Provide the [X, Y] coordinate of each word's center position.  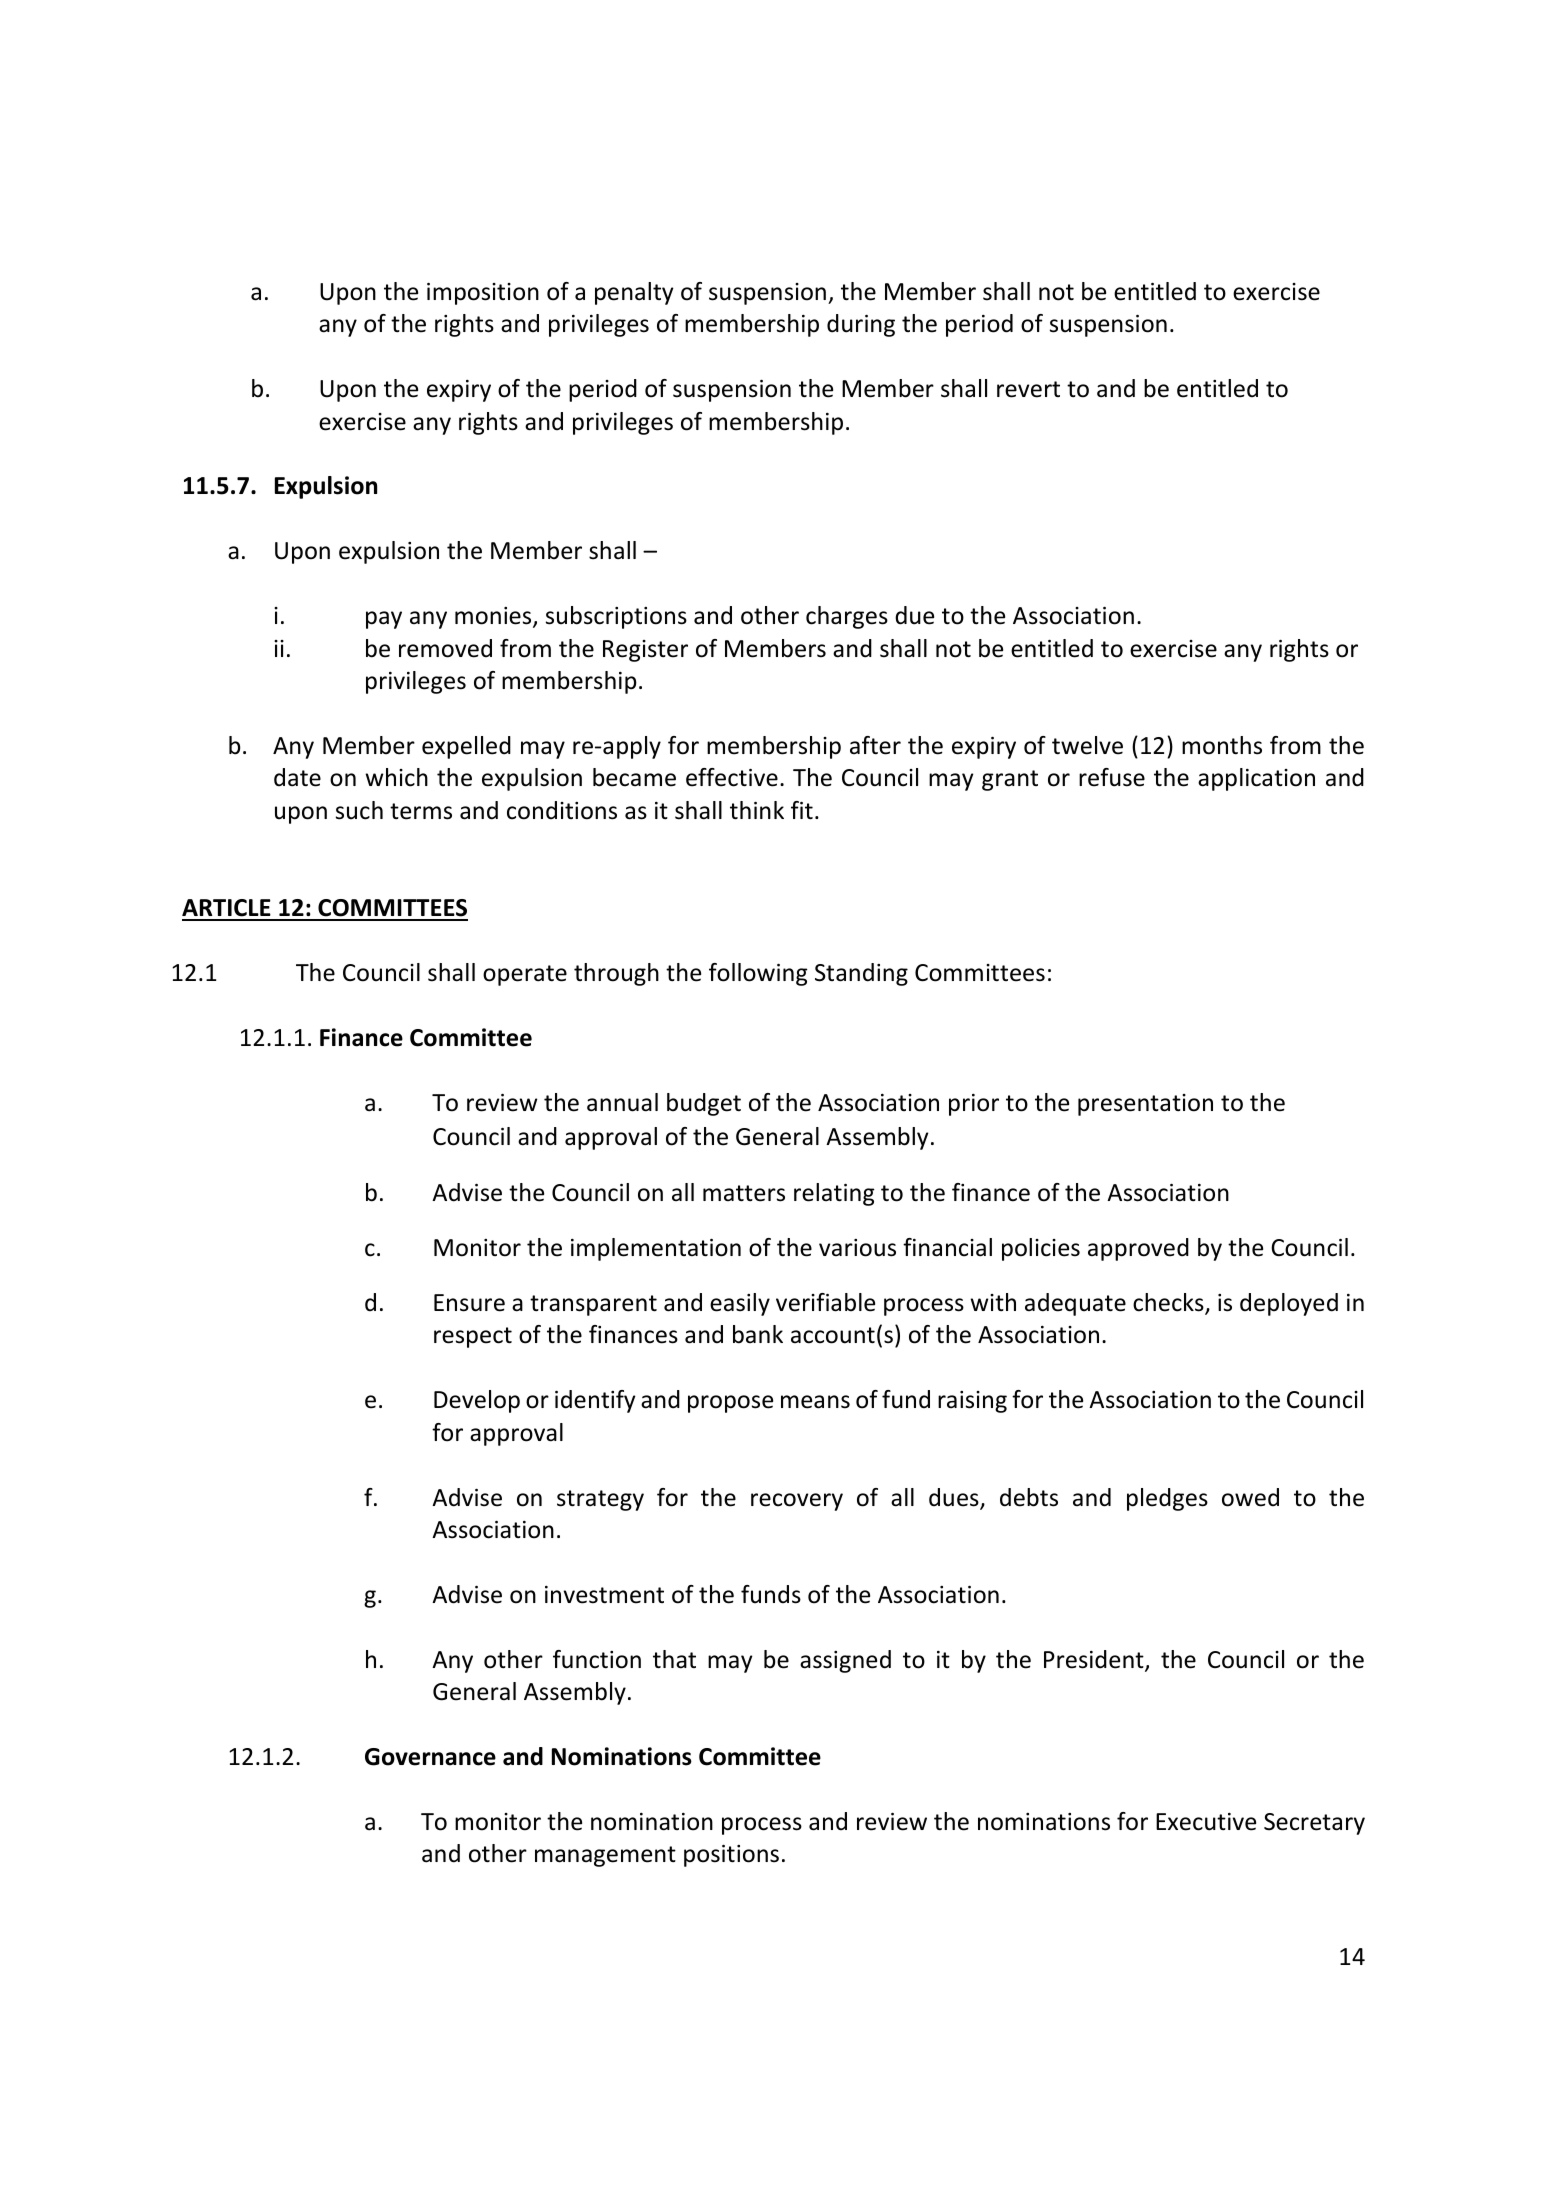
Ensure [469, 1303]
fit [802, 810]
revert [1028, 389]
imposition [483, 294]
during [861, 325]
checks [1169, 1303]
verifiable [825, 1302]
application [1256, 779]
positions [731, 1856]
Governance [430, 1757]
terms [421, 811]
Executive [1206, 1822]
